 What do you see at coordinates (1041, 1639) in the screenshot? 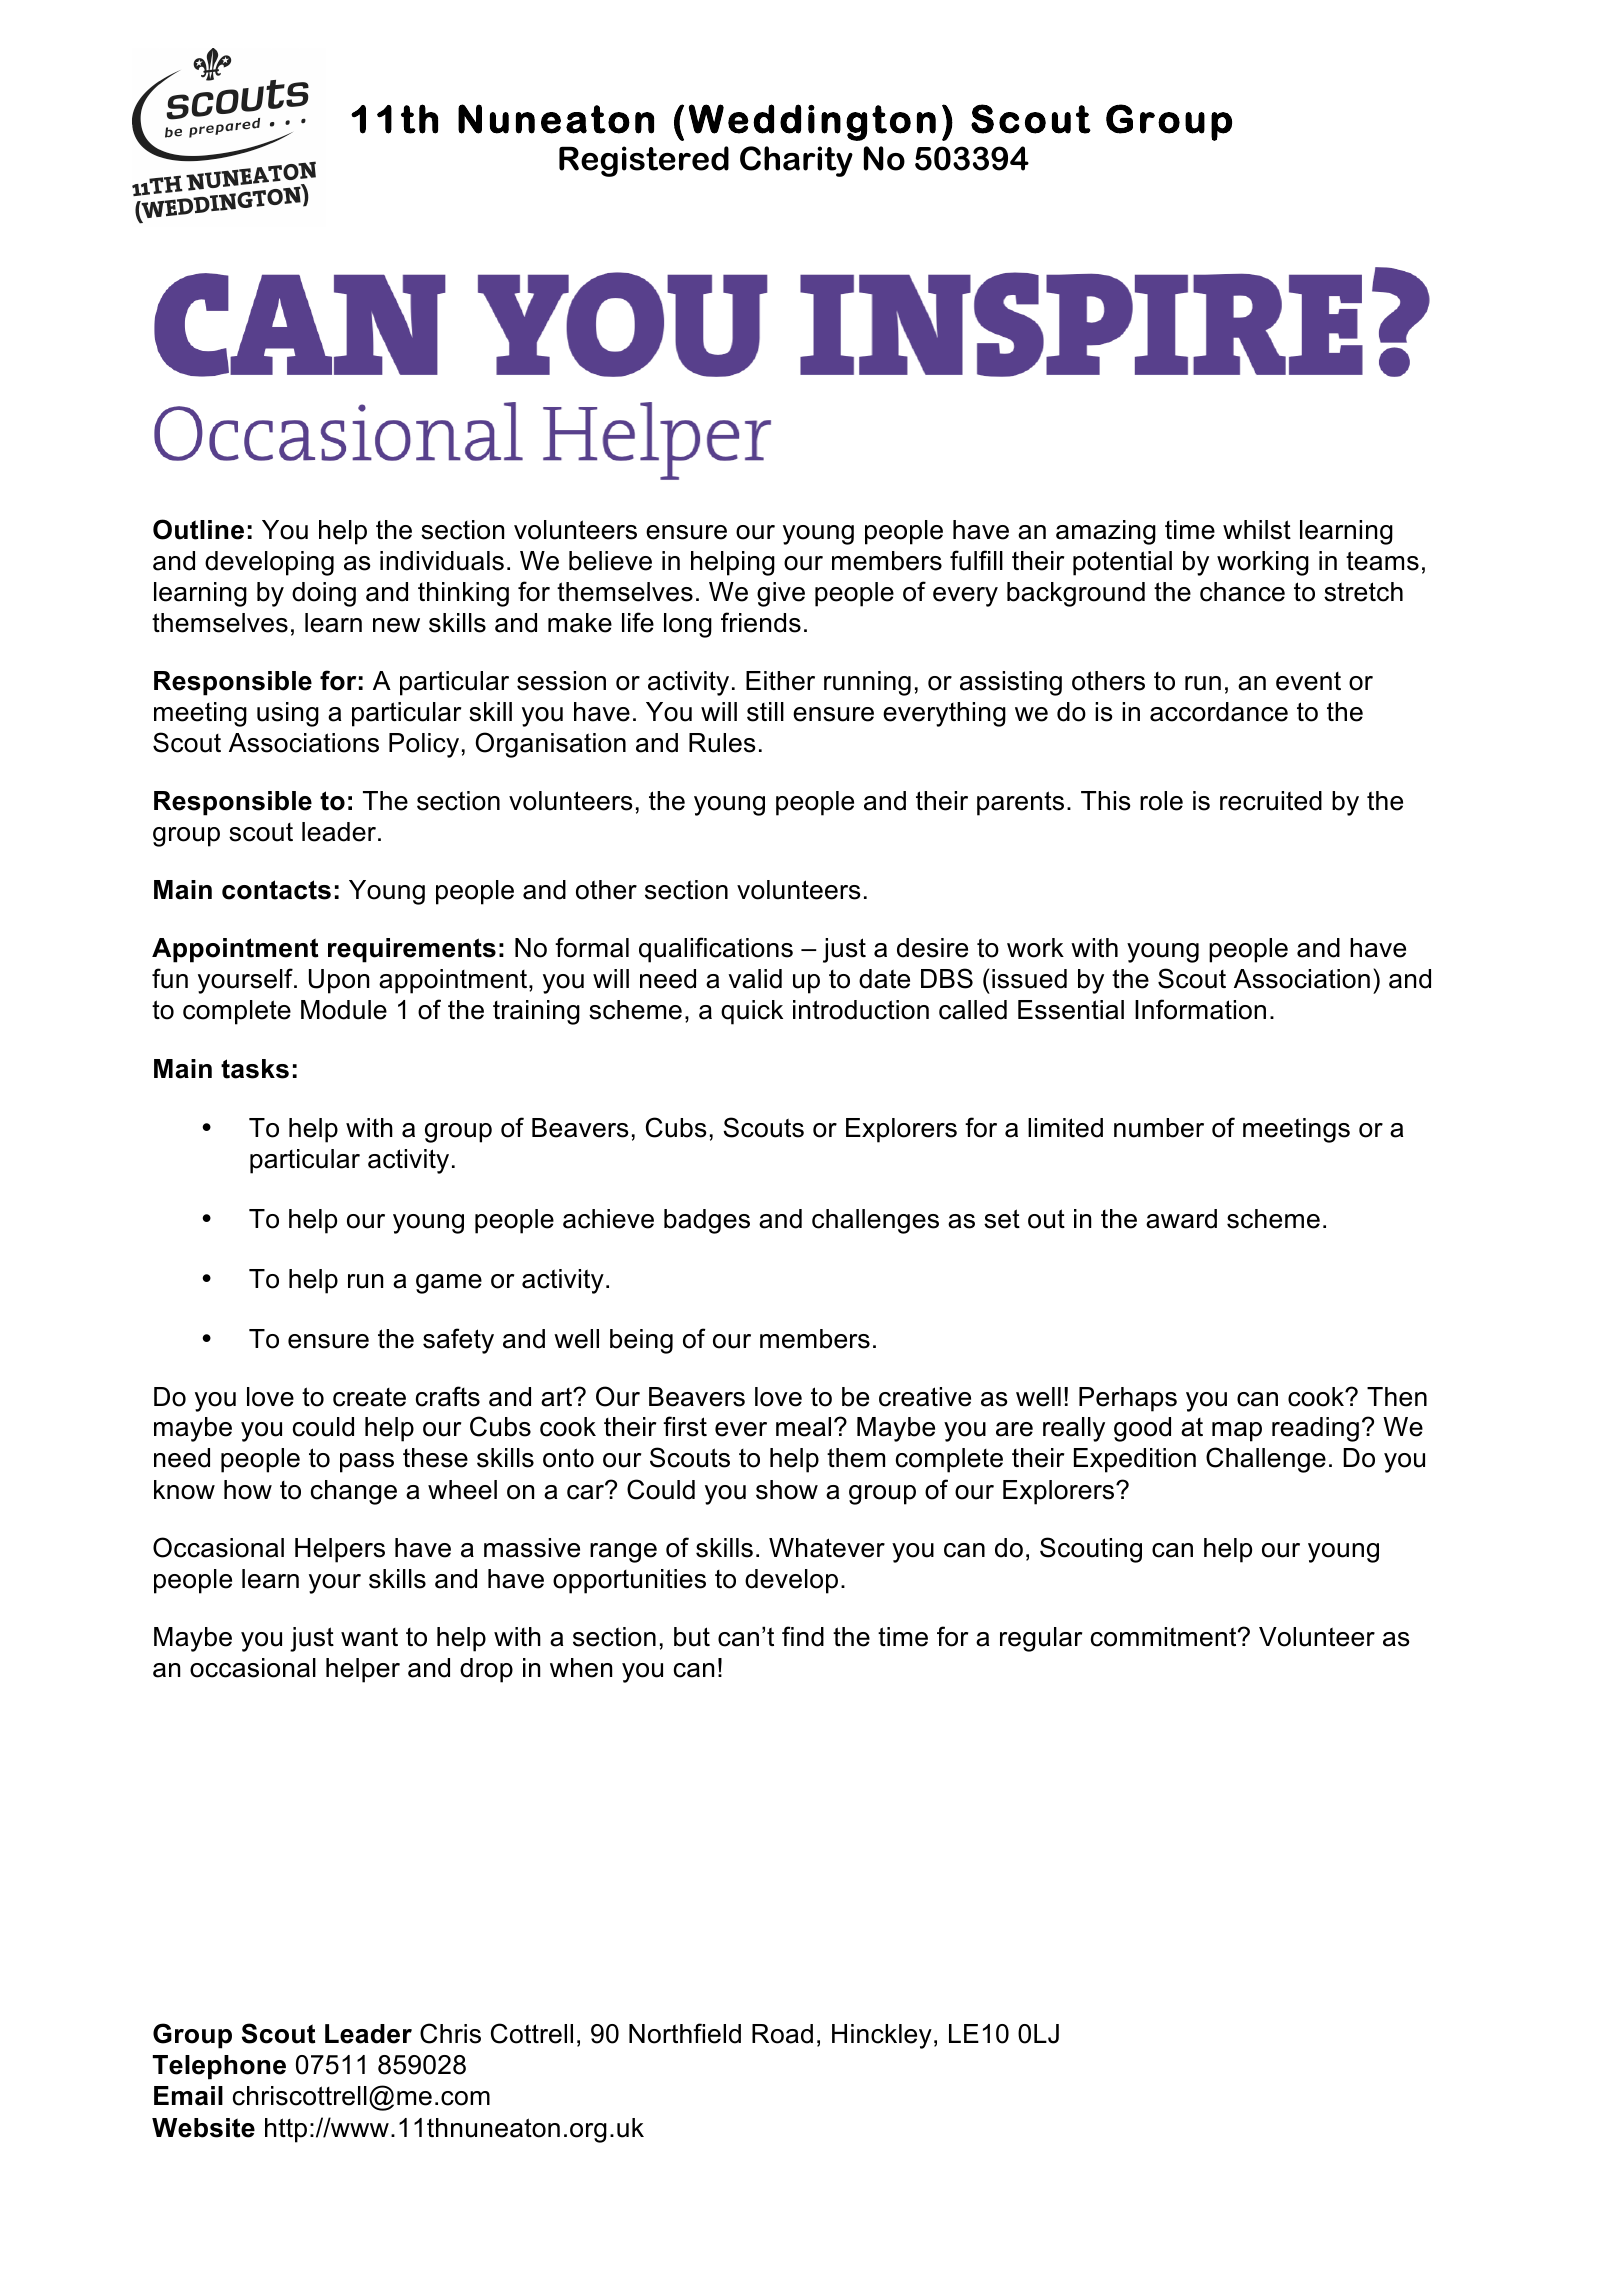
I see `regular` at bounding box center [1041, 1639].
